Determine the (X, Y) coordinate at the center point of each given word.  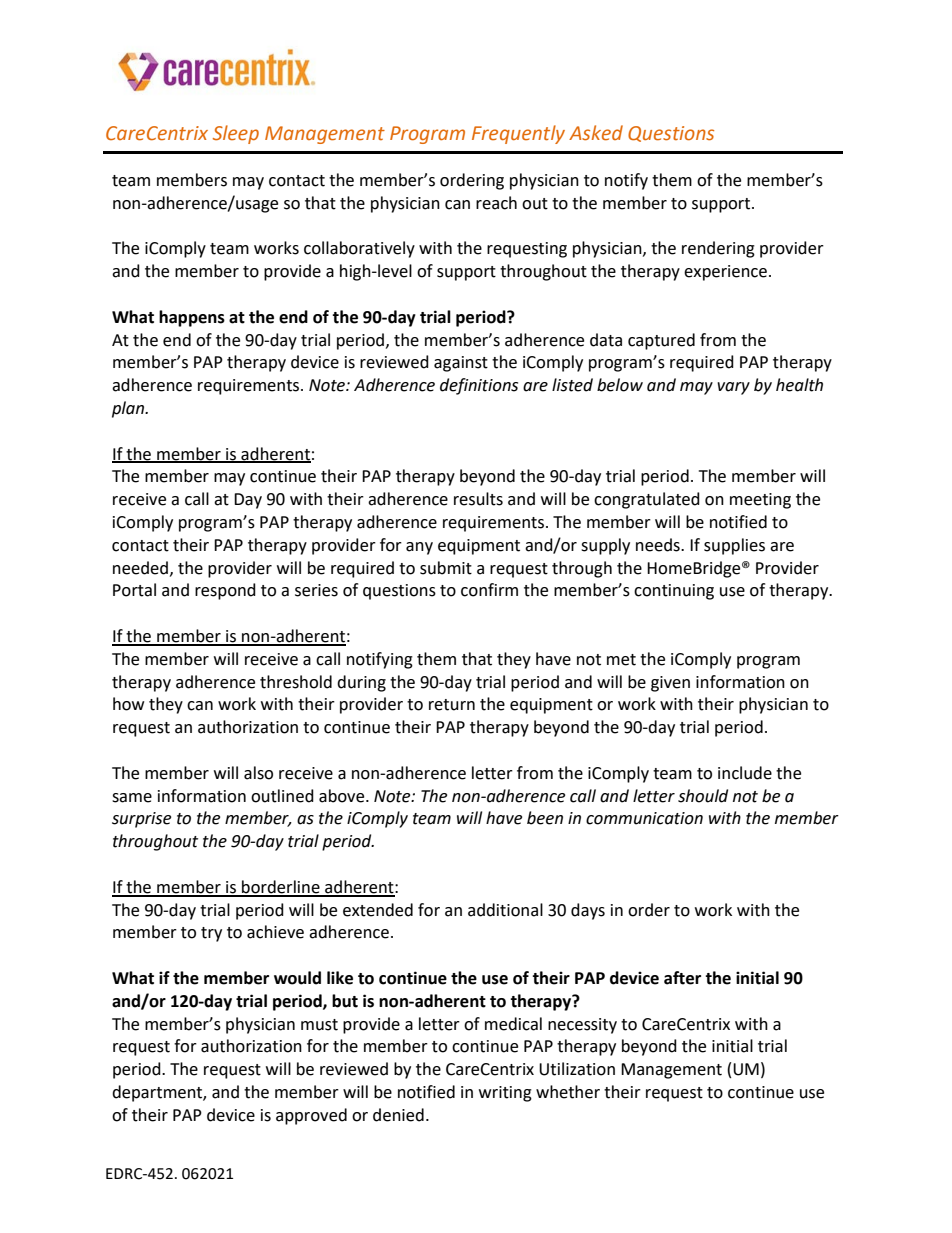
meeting (760, 501)
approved (311, 1116)
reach (496, 203)
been (545, 818)
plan (129, 409)
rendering (718, 249)
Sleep (236, 134)
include (745, 773)
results (478, 499)
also (258, 773)
